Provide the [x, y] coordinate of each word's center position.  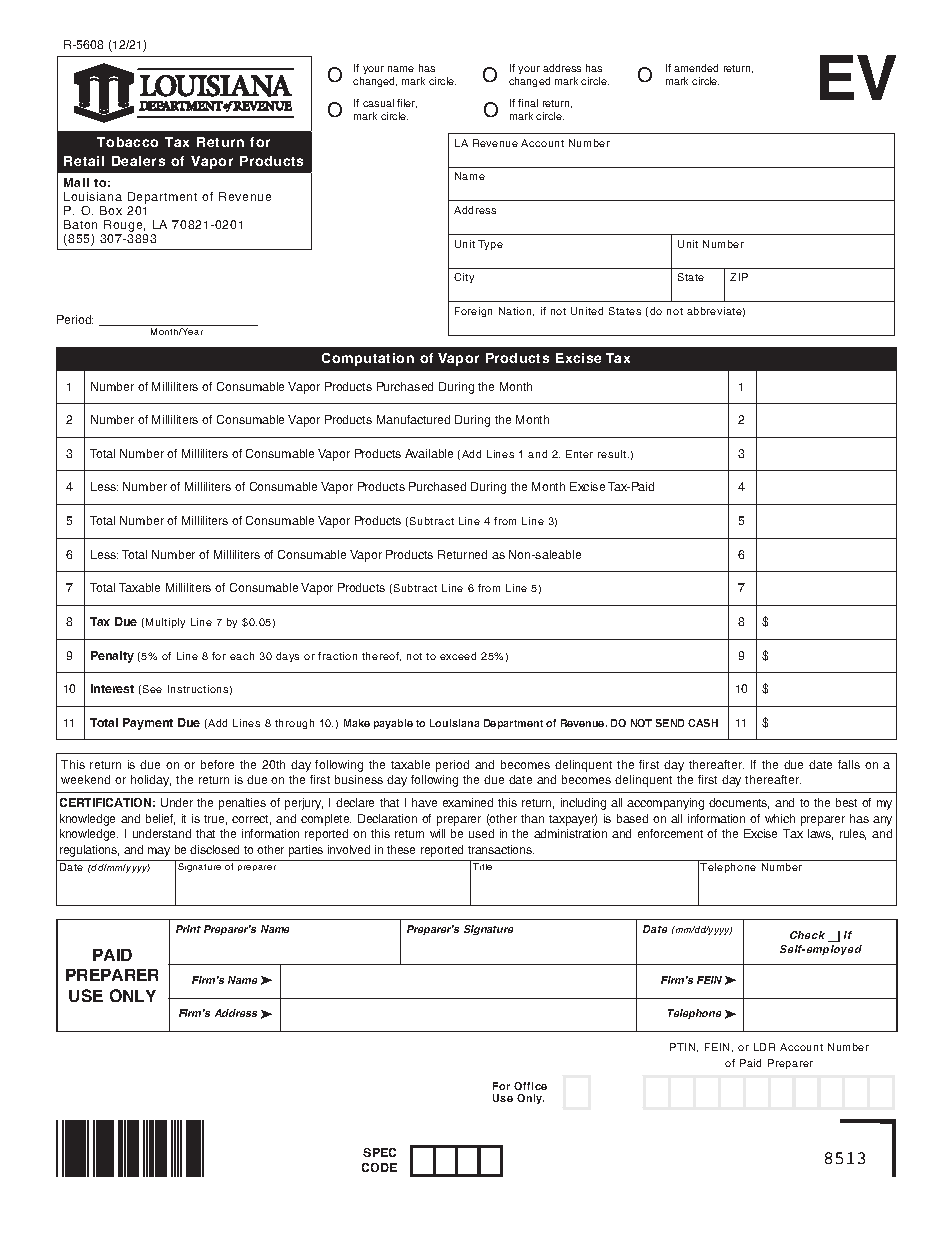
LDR [764, 1047]
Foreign [473, 312]
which [780, 818]
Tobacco [127, 142]
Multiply [165, 623]
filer [407, 103]
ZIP [739, 277]
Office [530, 1086]
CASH [703, 723]
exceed [458, 656]
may [159, 852]
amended [696, 68]
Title [482, 866]
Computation [368, 359]
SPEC [379, 1152]
